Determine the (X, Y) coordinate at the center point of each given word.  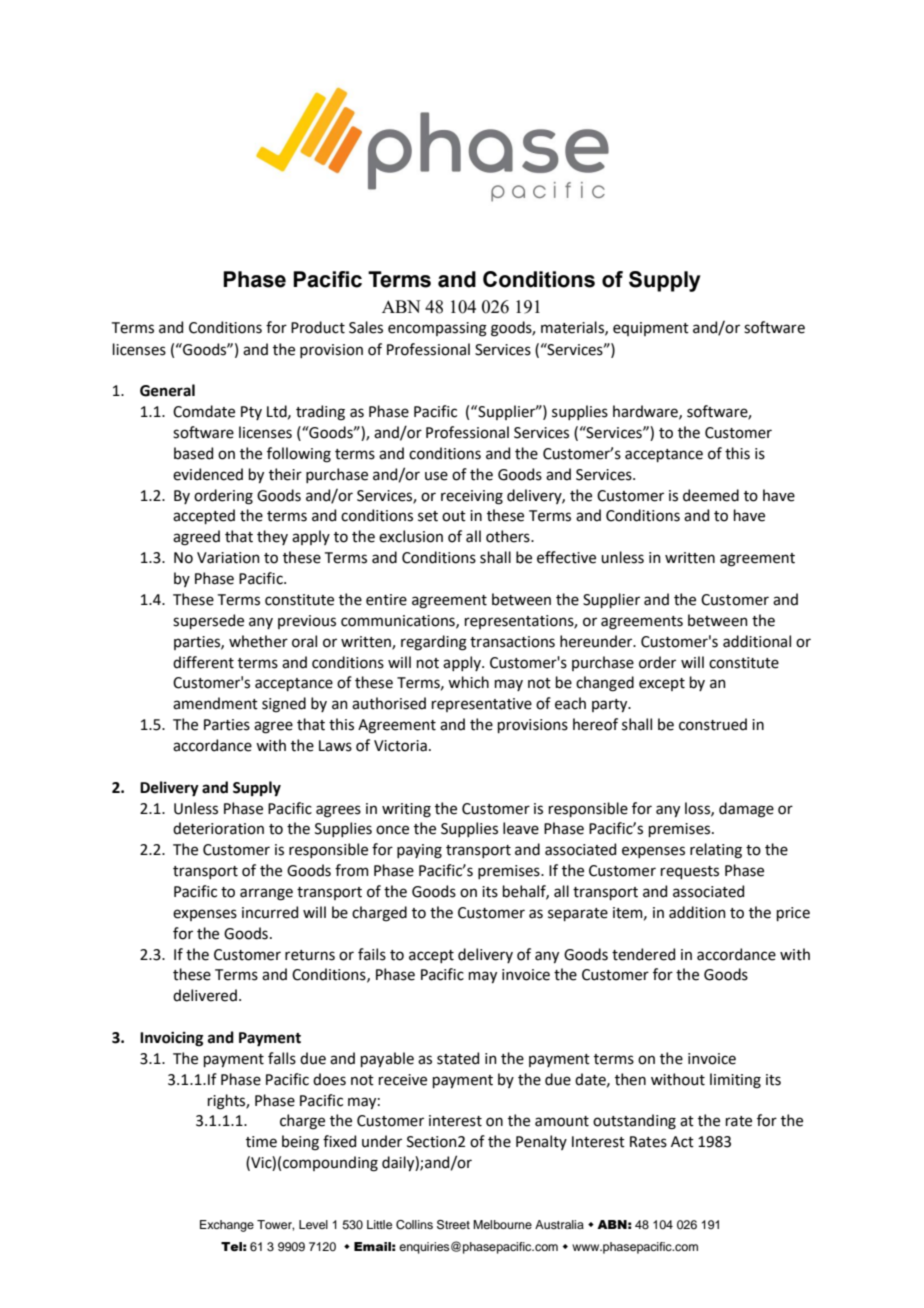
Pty (251, 413)
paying (419, 851)
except (662, 684)
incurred (270, 912)
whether (258, 641)
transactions (512, 642)
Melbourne (502, 1224)
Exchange (227, 1226)
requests (690, 872)
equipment (651, 329)
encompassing (437, 329)
